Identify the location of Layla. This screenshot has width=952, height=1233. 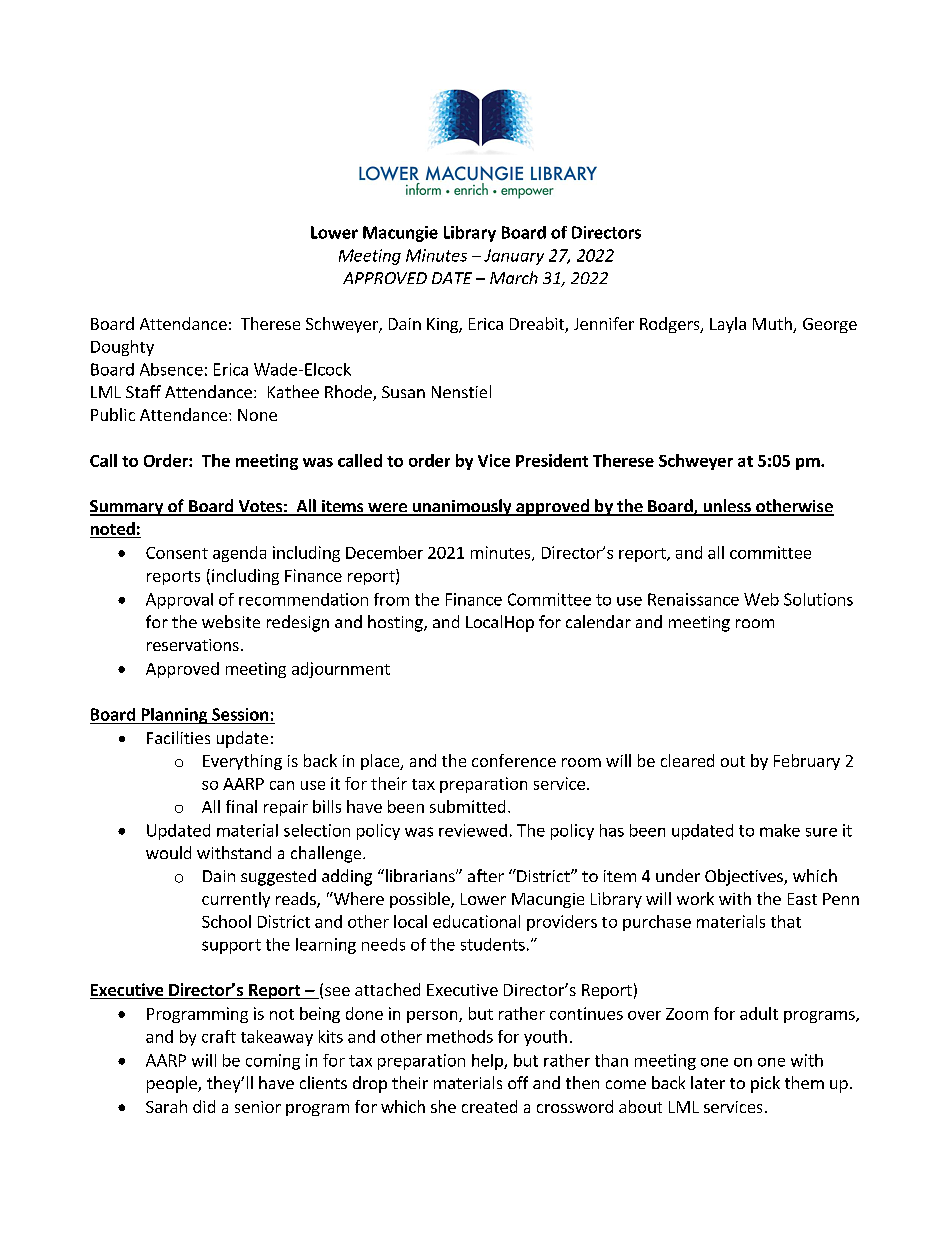
(728, 325).
